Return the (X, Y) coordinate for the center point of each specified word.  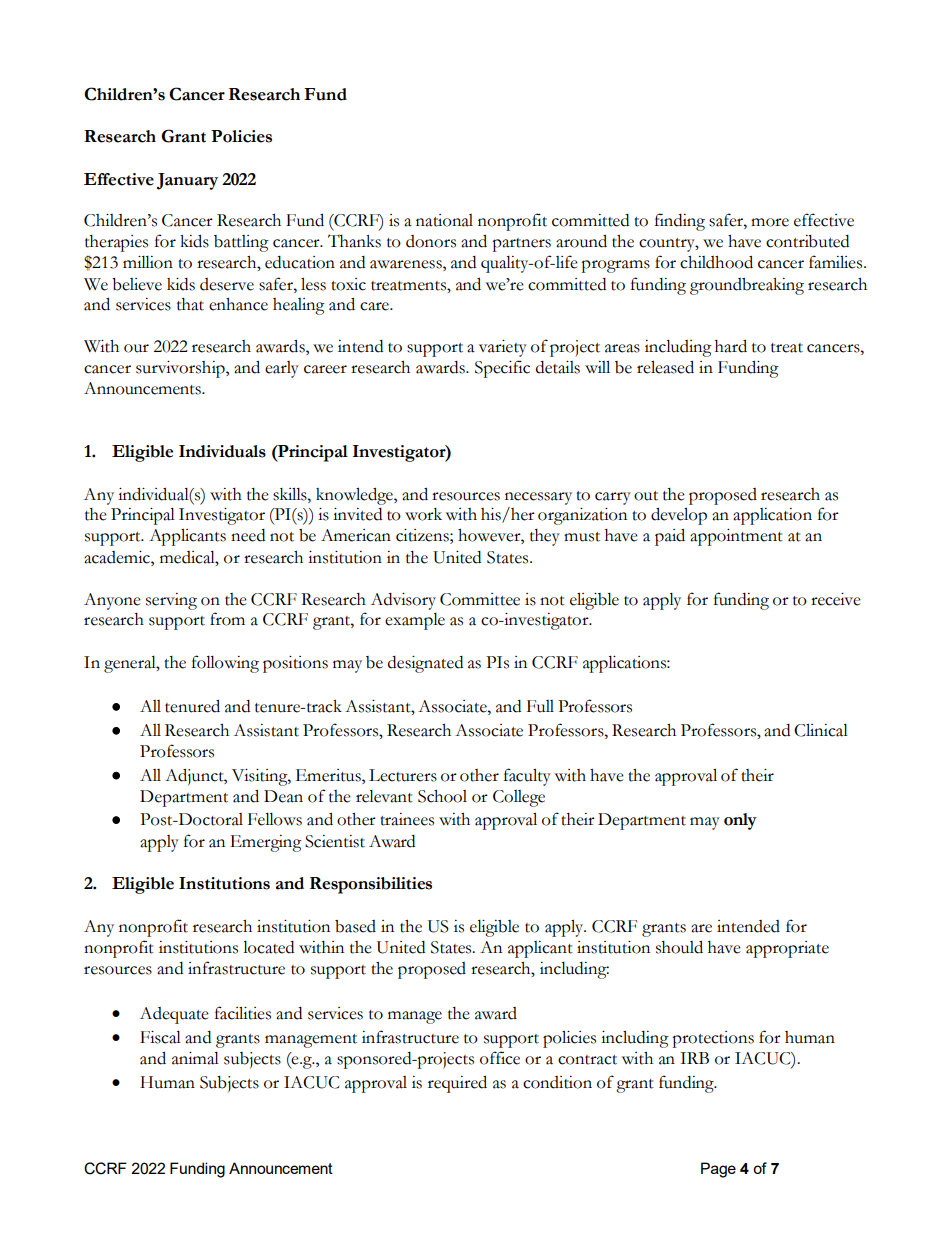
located (268, 947)
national (444, 220)
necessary (538, 498)
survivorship (181, 369)
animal (195, 1058)
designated (425, 664)
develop (679, 516)
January (187, 181)
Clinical (821, 730)
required (457, 1084)
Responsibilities (371, 885)
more (770, 222)
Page (718, 1170)
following (225, 664)
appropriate (787, 949)
